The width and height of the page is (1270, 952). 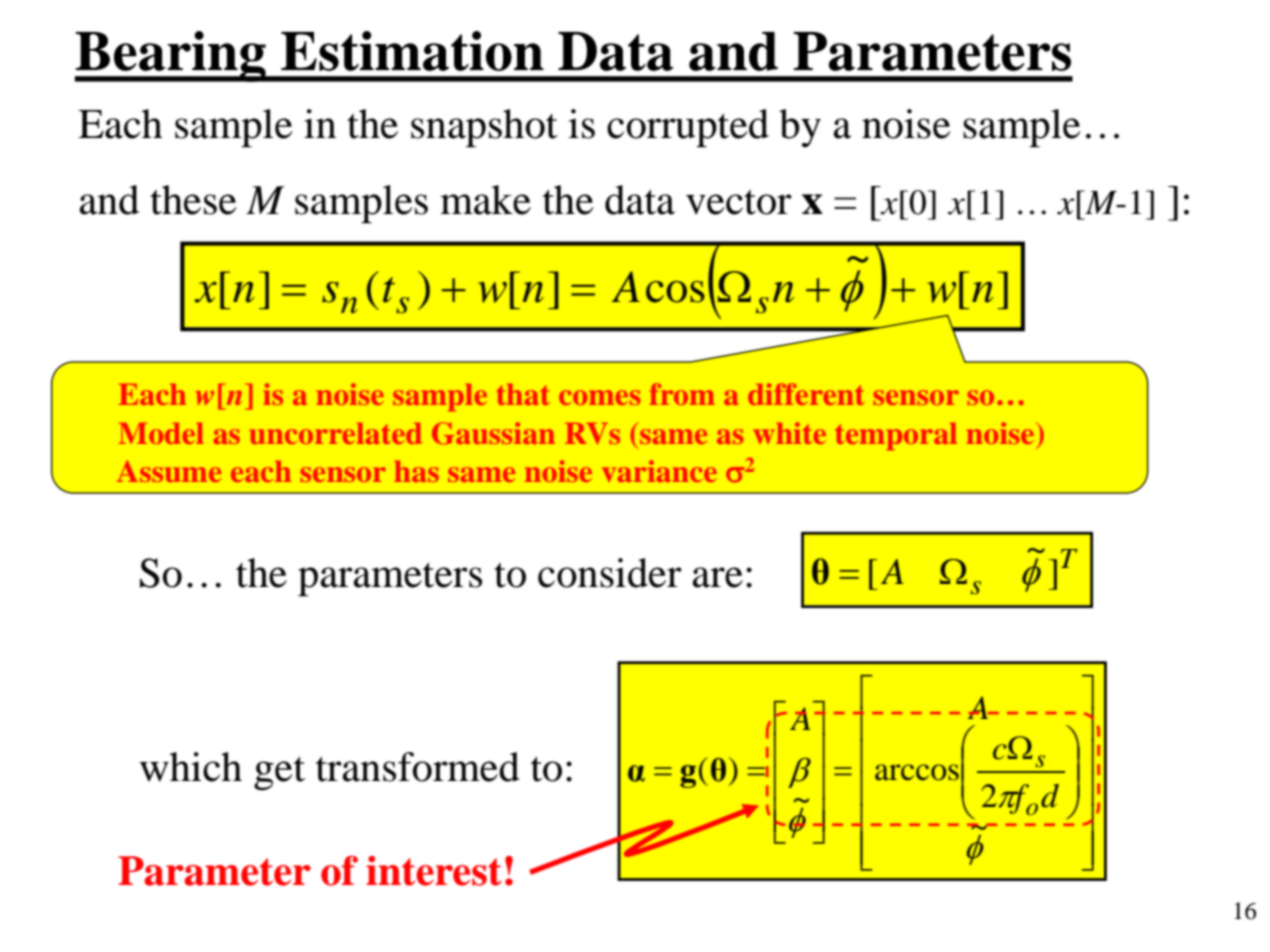 I want to click on different, so click(x=806, y=394).
